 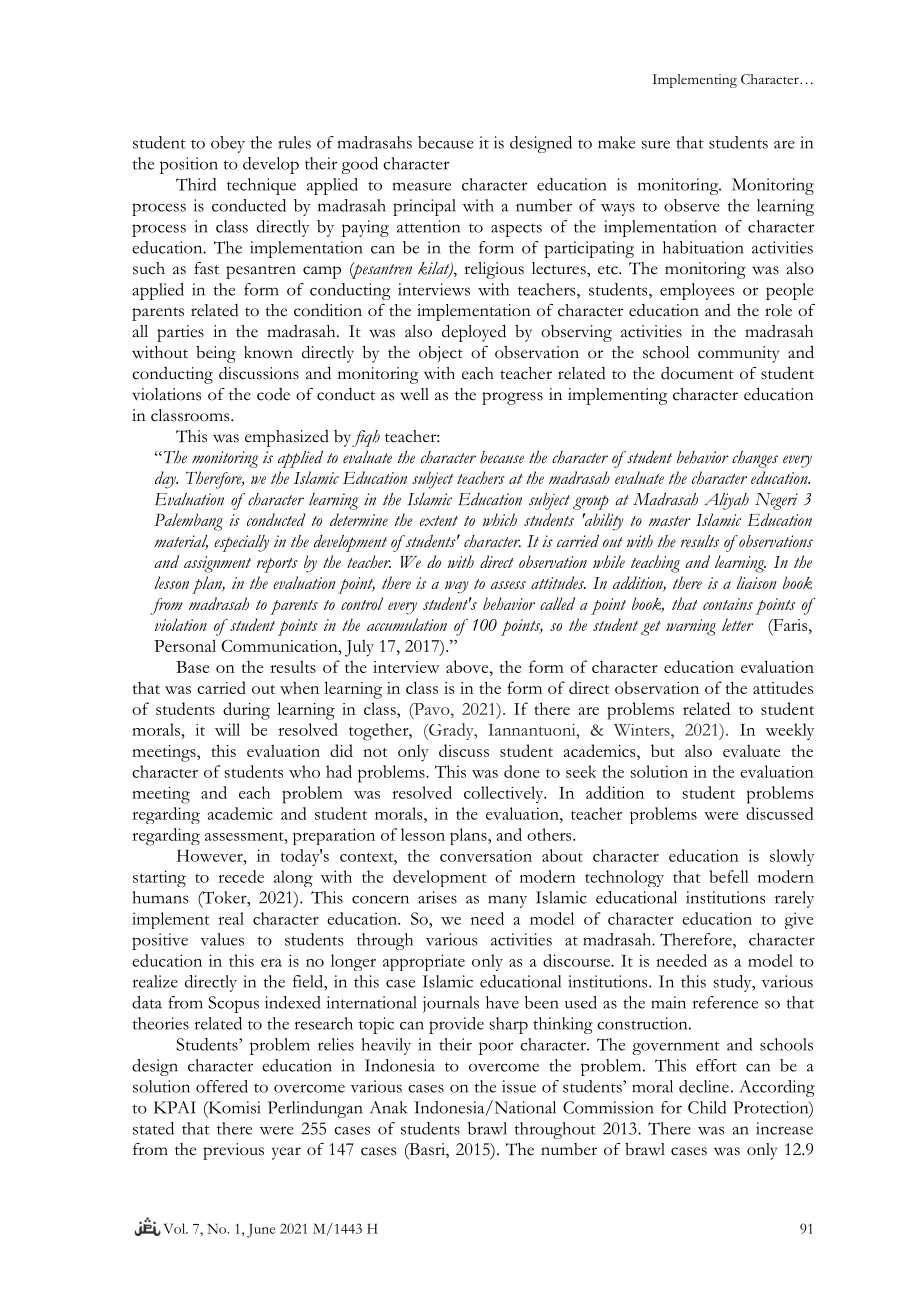 What do you see at coordinates (196, 184) in the screenshot?
I see `Third` at bounding box center [196, 184].
